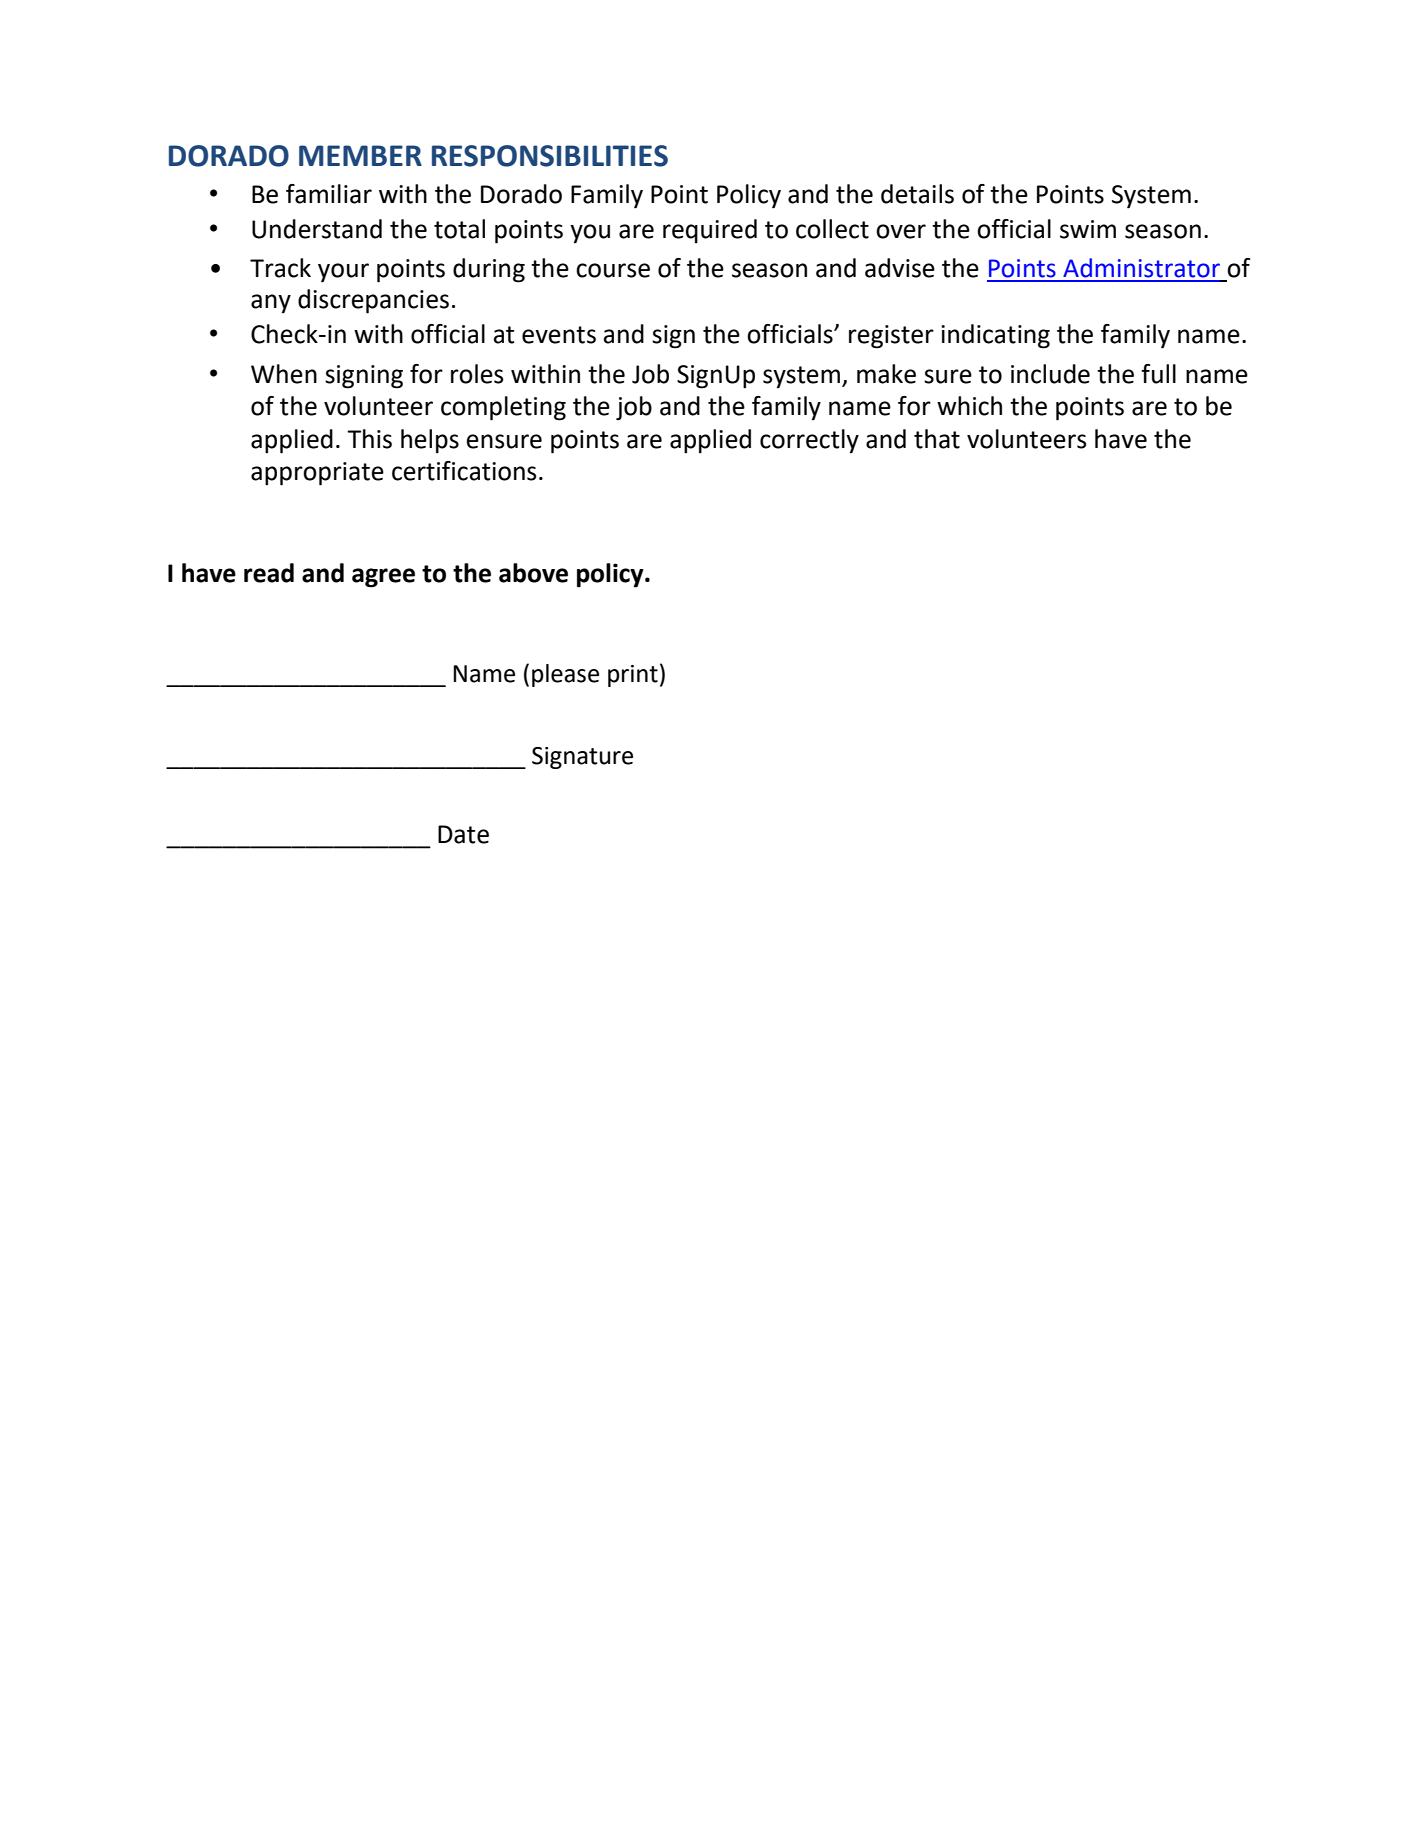  Describe the element at coordinates (559, 335) in the screenshot. I see `events` at that location.
